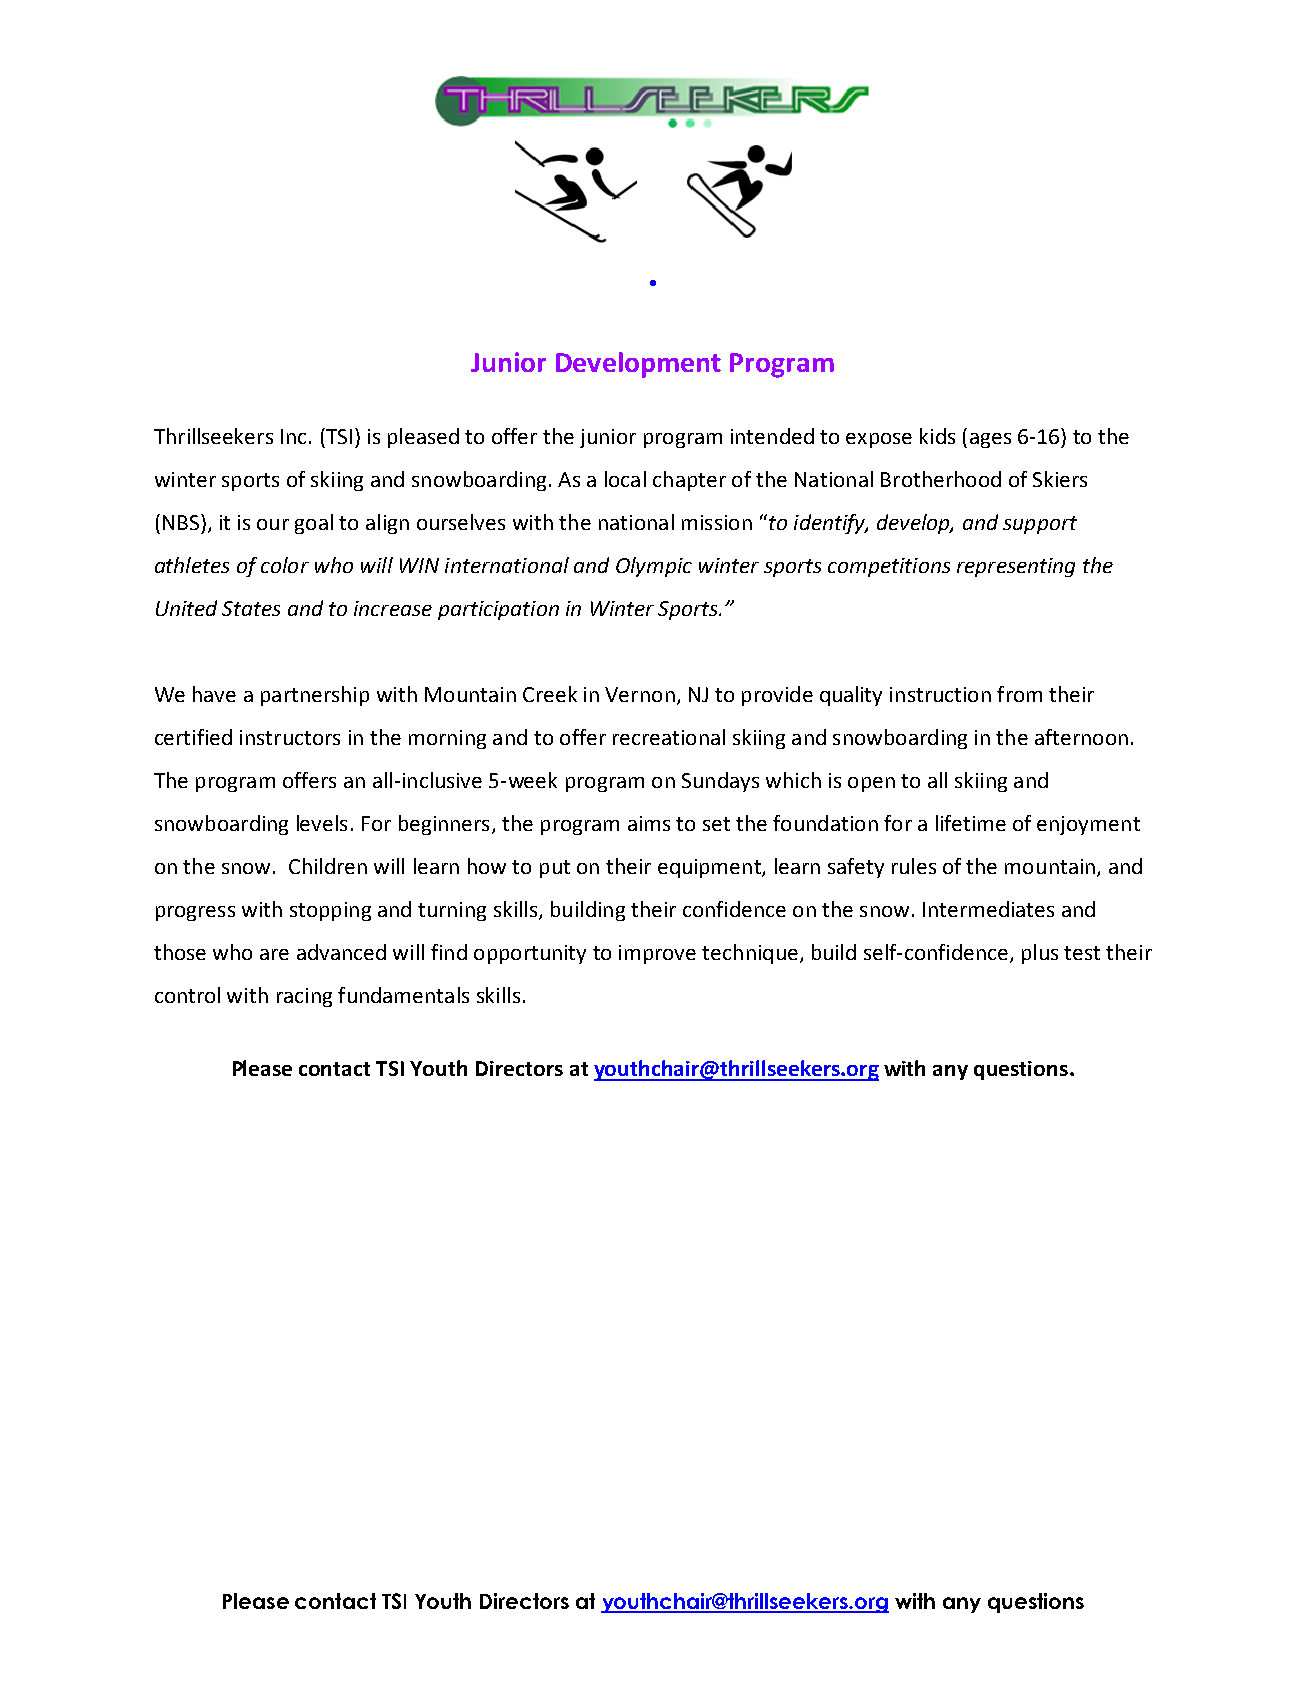  What do you see at coordinates (640, 694) in the screenshot?
I see `Vernon` at bounding box center [640, 694].
